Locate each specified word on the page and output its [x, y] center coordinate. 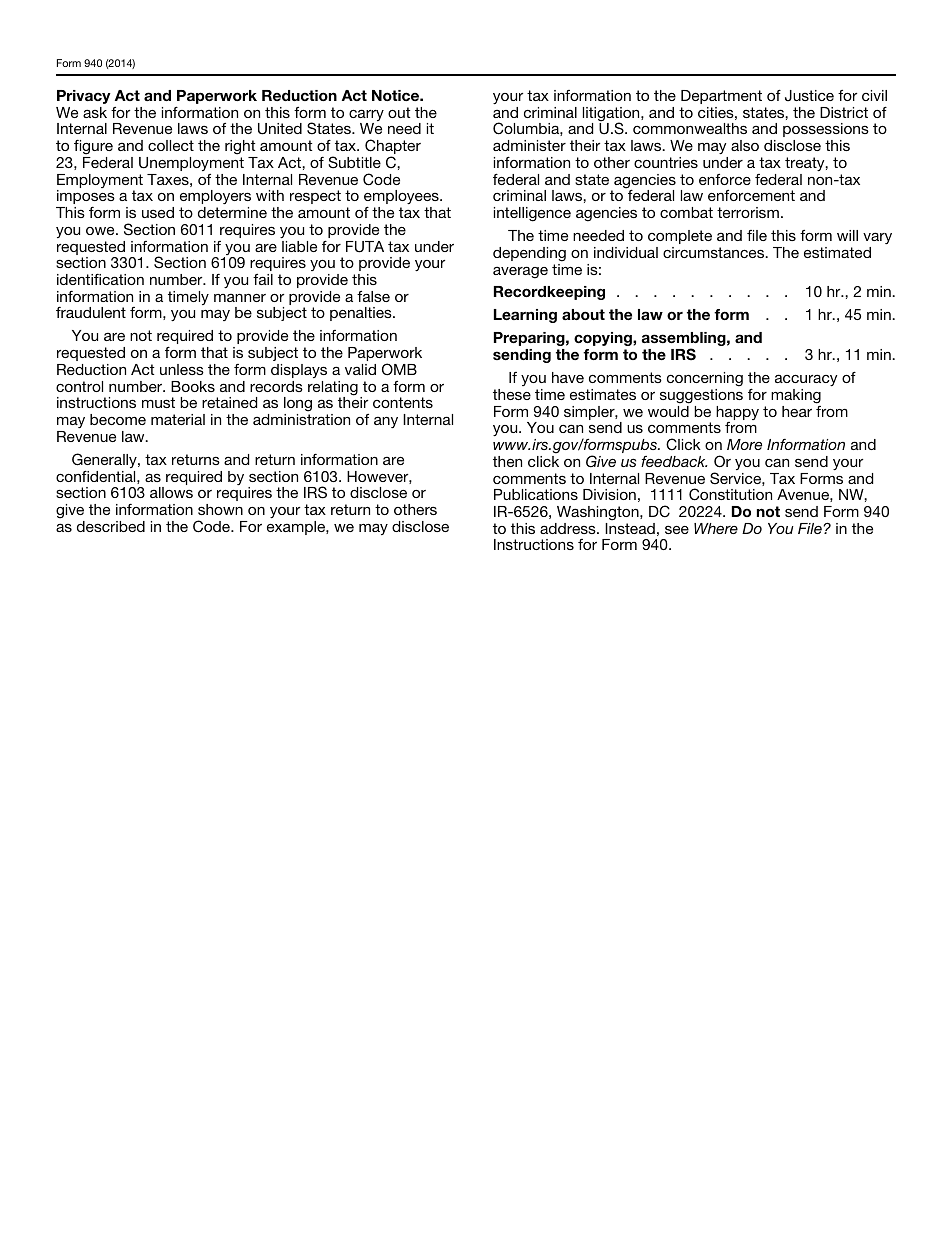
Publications [536, 494]
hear [797, 411]
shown [220, 509]
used [158, 212]
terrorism [748, 212]
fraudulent [91, 312]
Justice [809, 96]
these [512, 394]
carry [366, 116]
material [178, 419]
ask [95, 112]
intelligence [532, 214]
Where [716, 528]
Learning [525, 316]
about [583, 314]
